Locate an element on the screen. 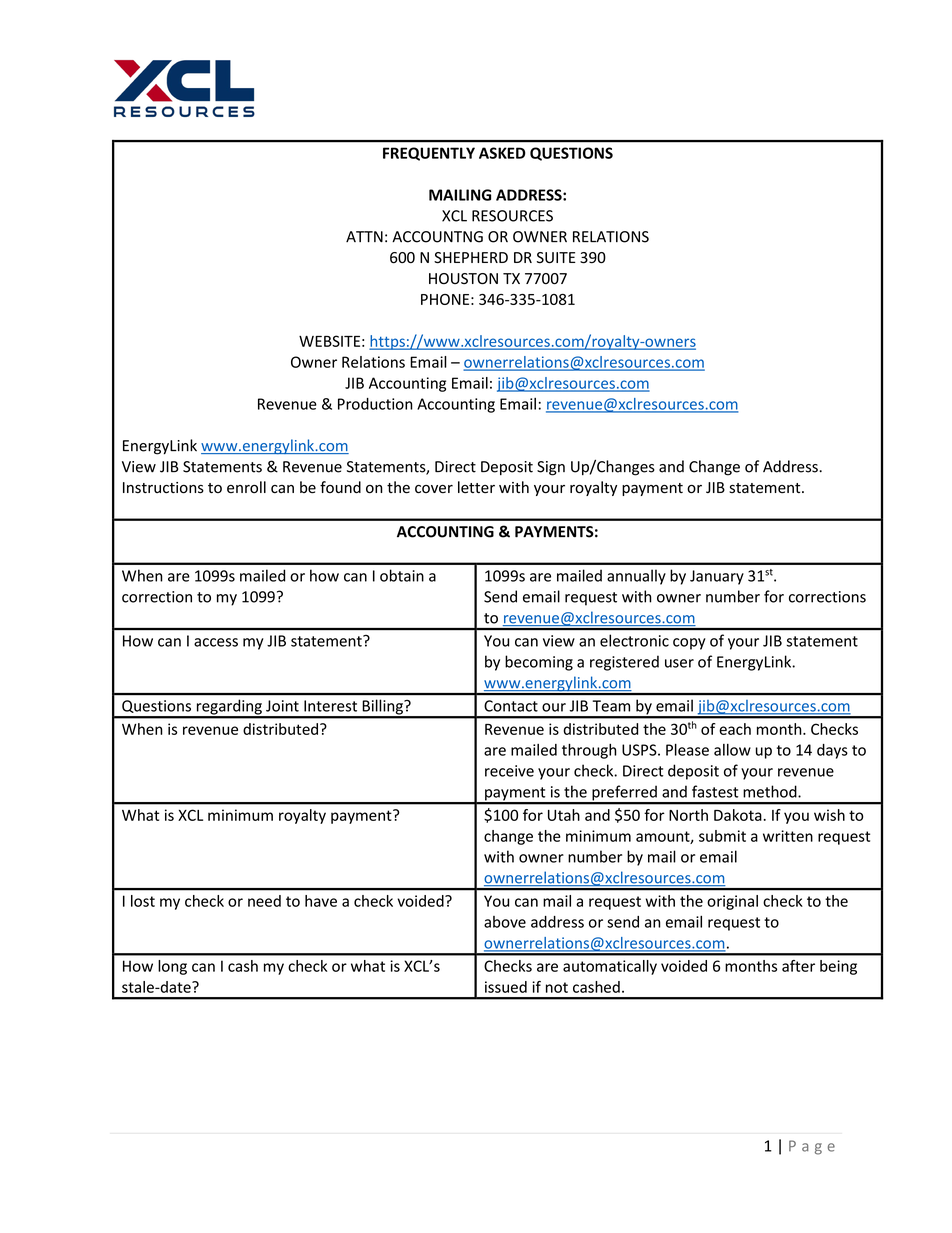  Page is located at coordinates (812, 1147).
